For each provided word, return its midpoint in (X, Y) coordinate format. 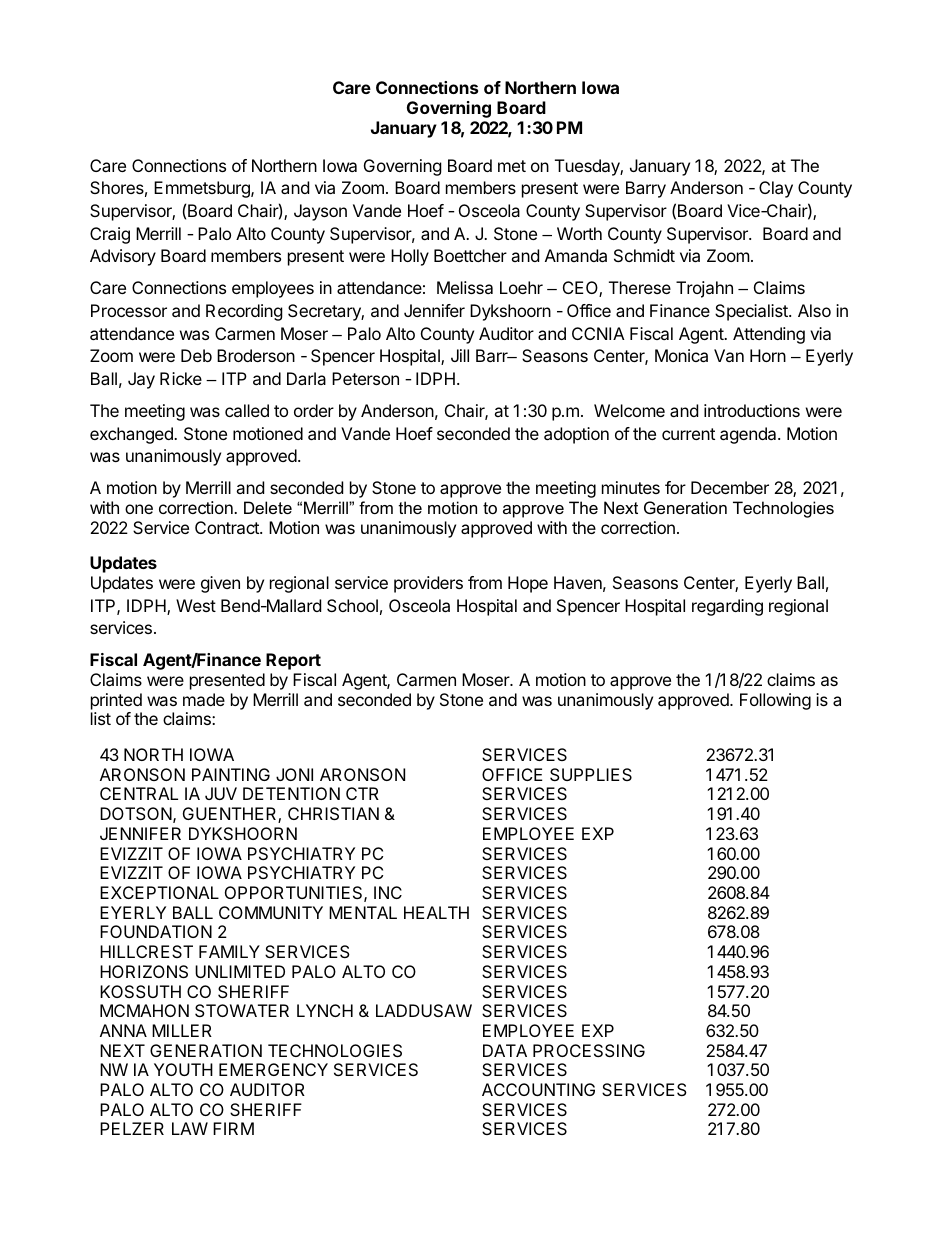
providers (428, 584)
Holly (410, 257)
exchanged (132, 435)
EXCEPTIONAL (159, 892)
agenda (749, 435)
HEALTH (436, 912)
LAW (190, 1128)
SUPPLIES (591, 774)
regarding (727, 607)
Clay (776, 189)
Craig (110, 235)
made (204, 699)
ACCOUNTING (538, 1089)
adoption (576, 435)
